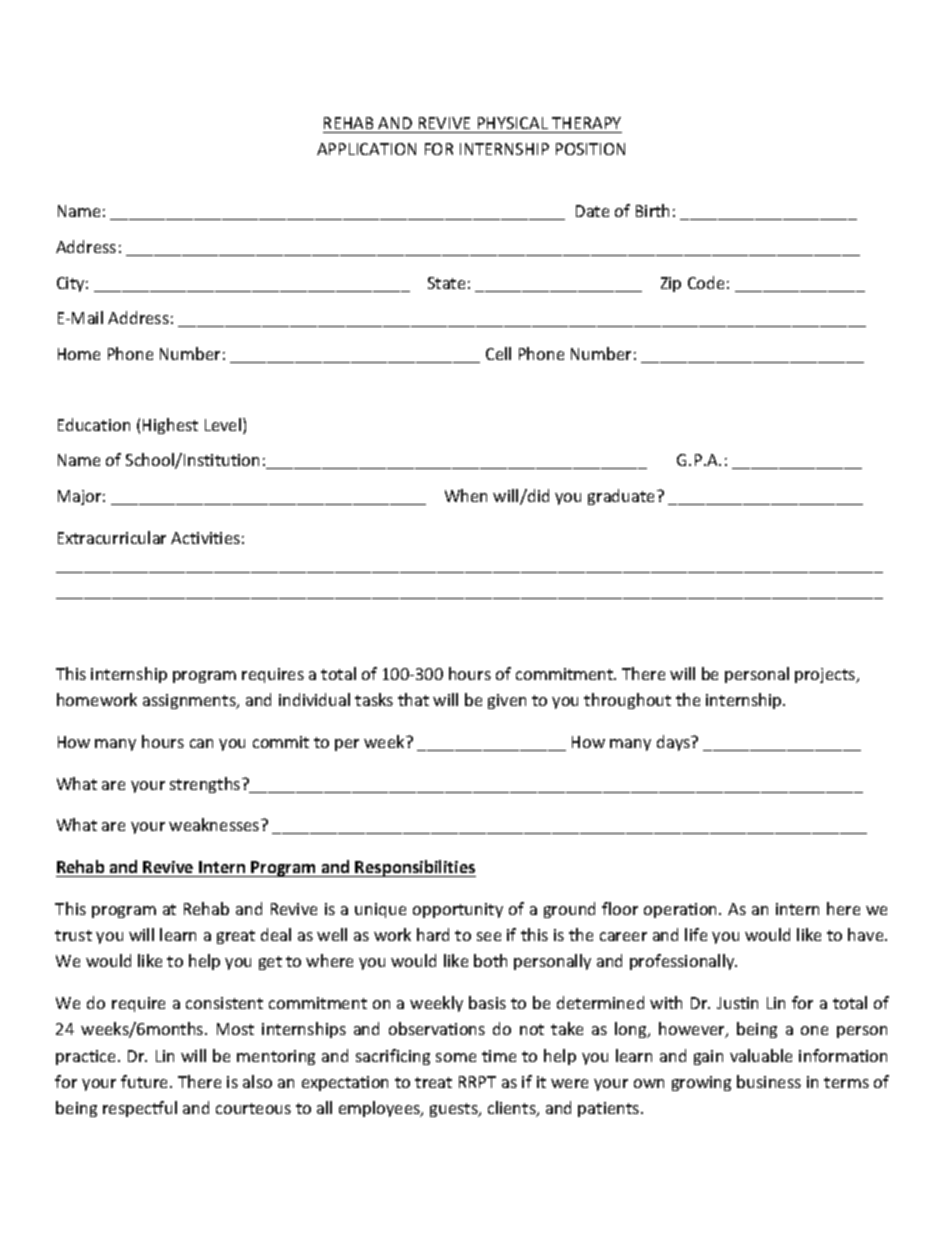 This page has height=1233, width=952. What do you see at coordinates (513, 123) in the page?
I see `PHYSICAL` at bounding box center [513, 123].
